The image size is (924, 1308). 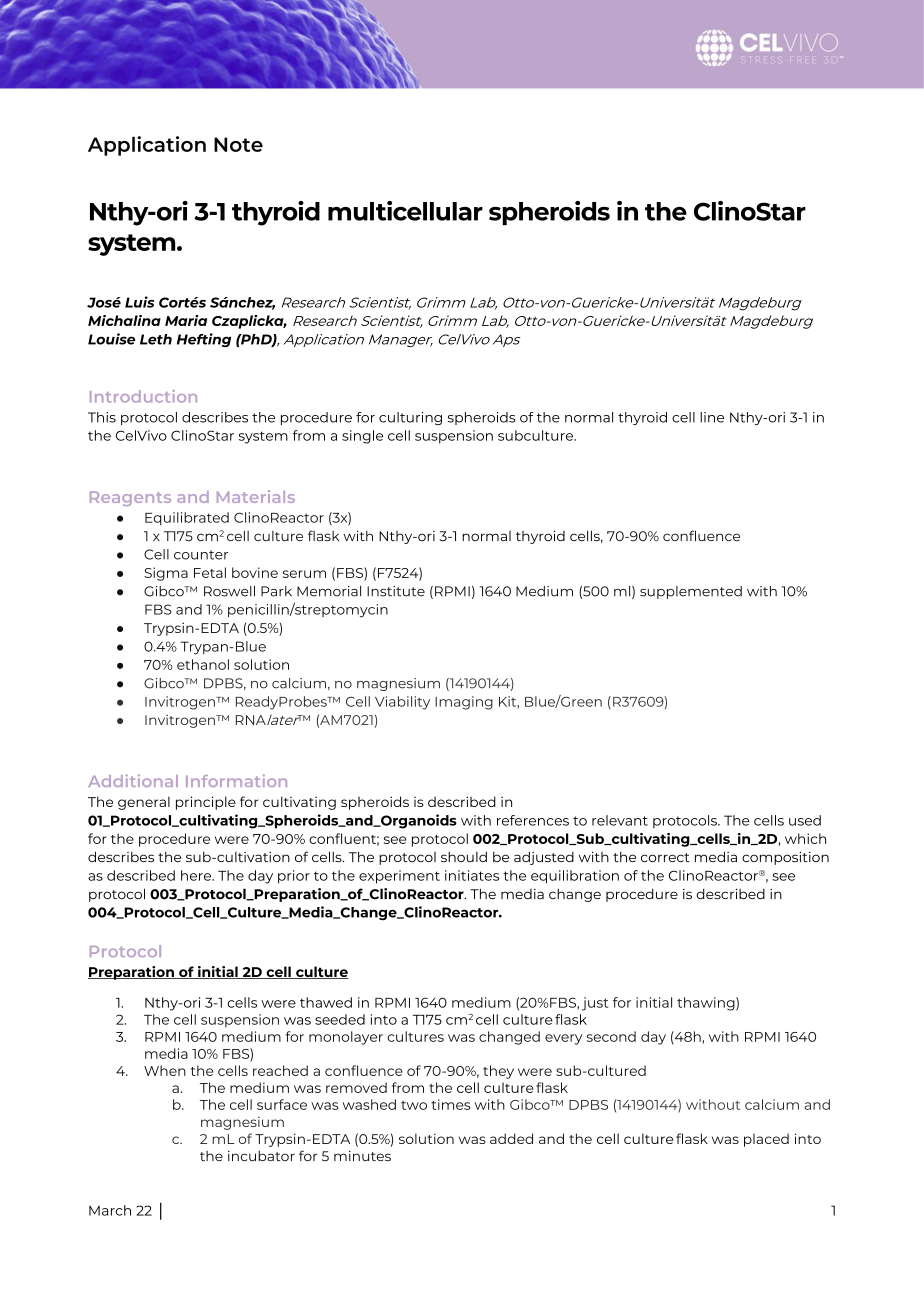 What do you see at coordinates (238, 144) in the document?
I see `Note` at bounding box center [238, 144].
